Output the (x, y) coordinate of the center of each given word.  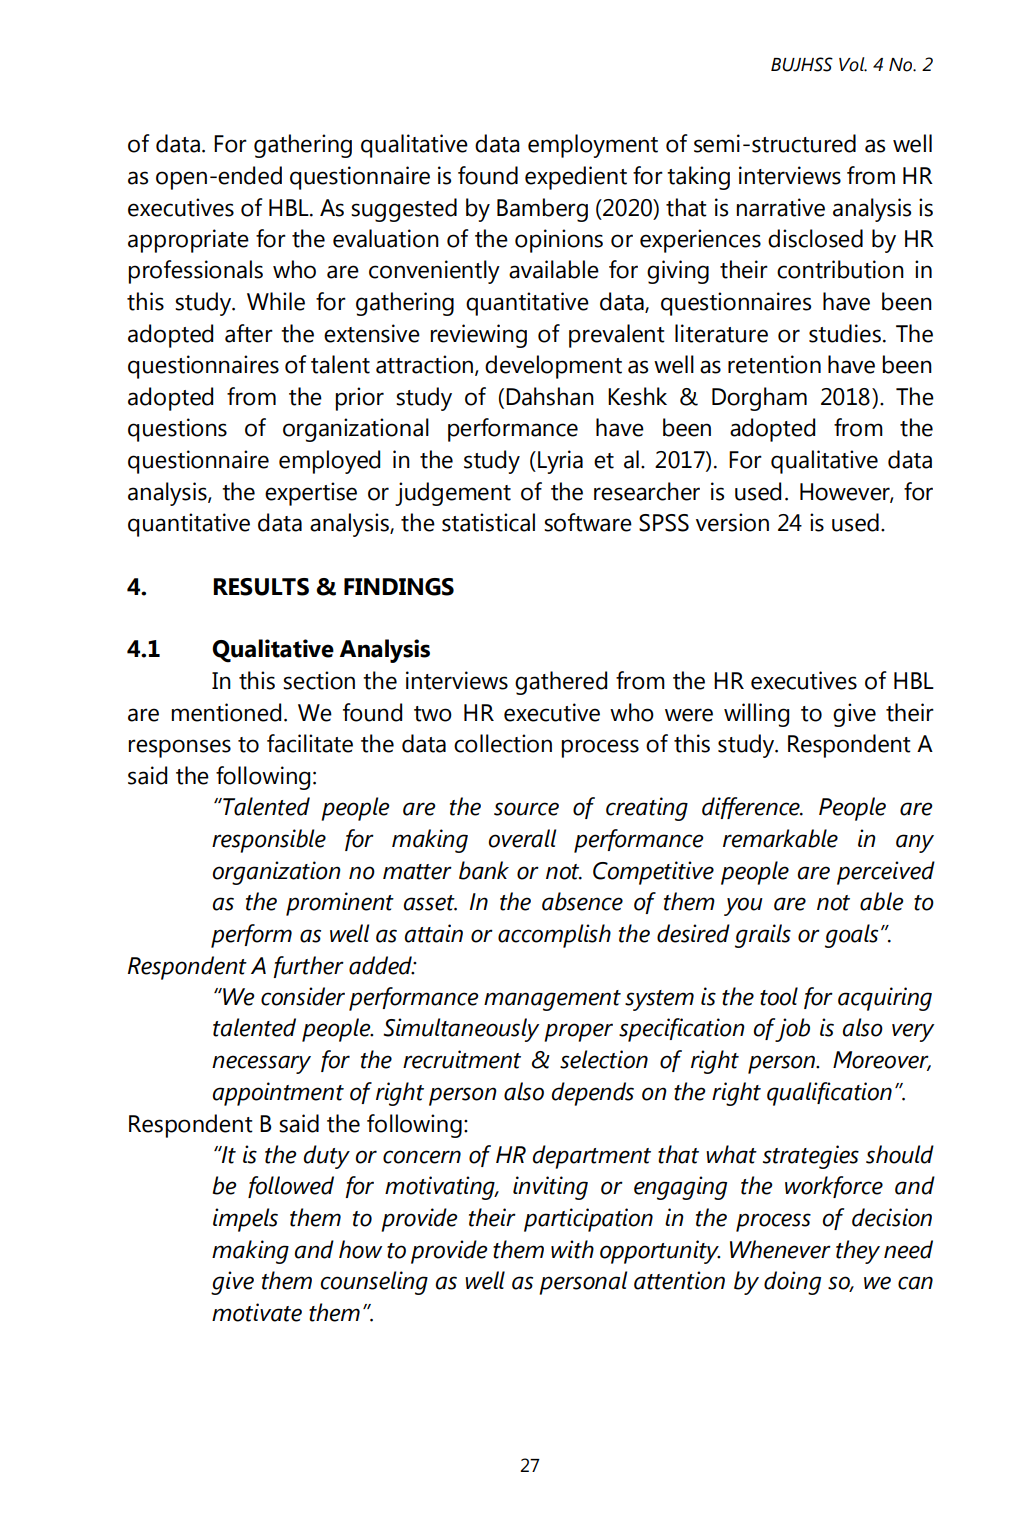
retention (774, 364)
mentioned (226, 712)
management (552, 1000)
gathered (561, 683)
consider (303, 996)
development (553, 367)
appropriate (188, 241)
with (572, 1249)
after (249, 333)
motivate (257, 1312)
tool (779, 996)
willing (756, 715)
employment (593, 146)
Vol (853, 64)
